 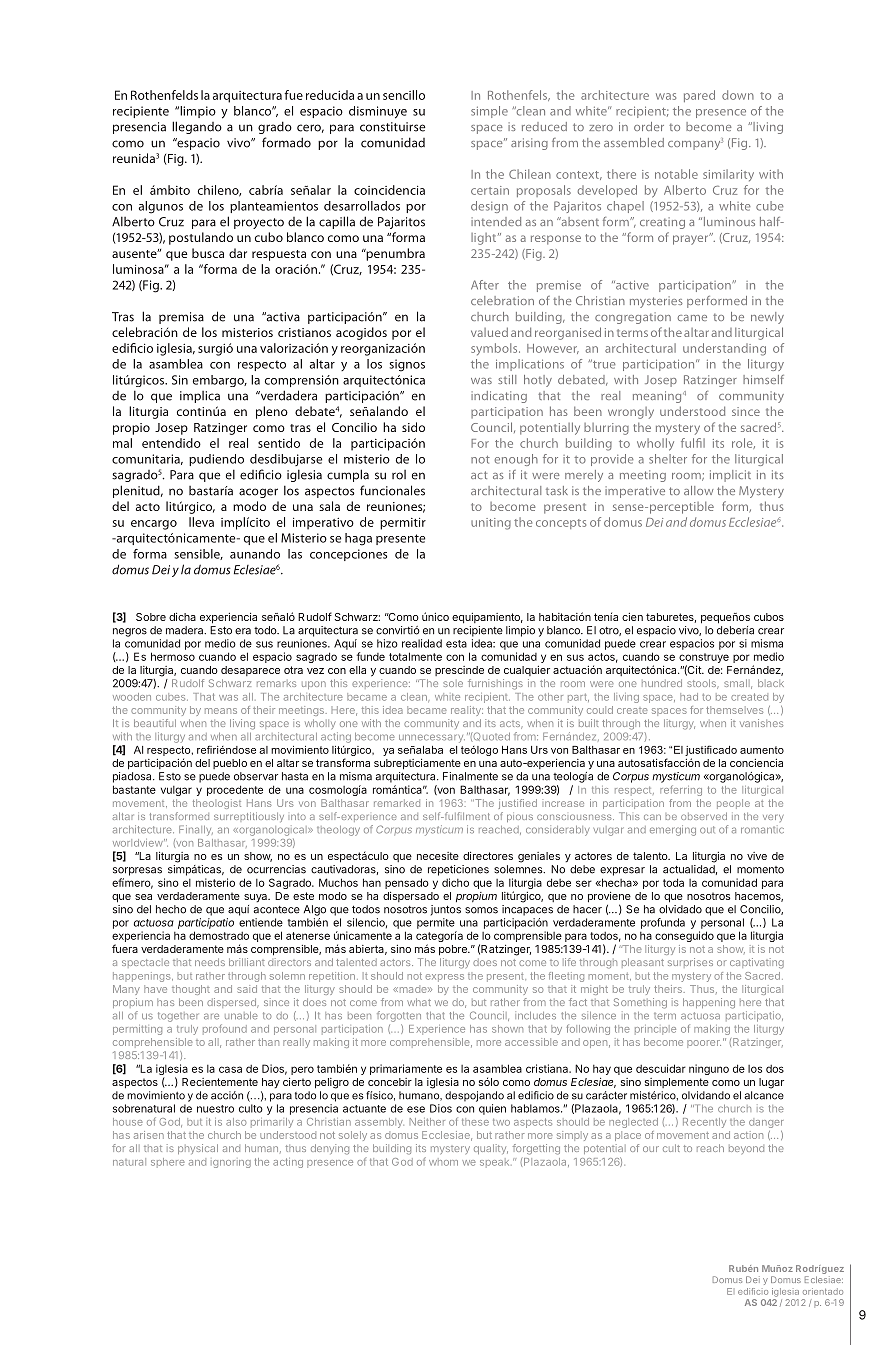 What do you see at coordinates (495, 684) in the screenshot?
I see `furnishings` at bounding box center [495, 684].
